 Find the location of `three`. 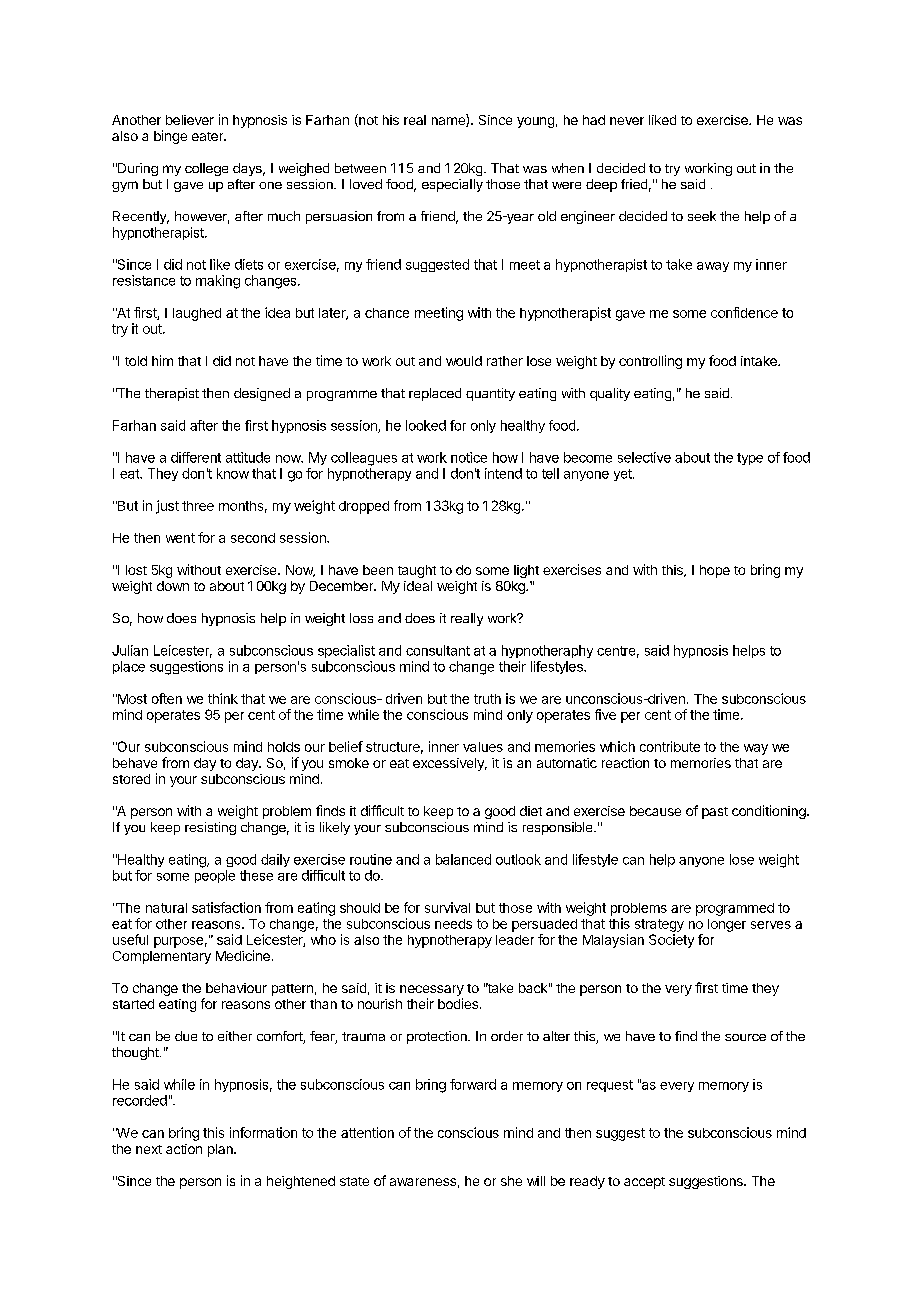

three is located at coordinates (198, 506).
